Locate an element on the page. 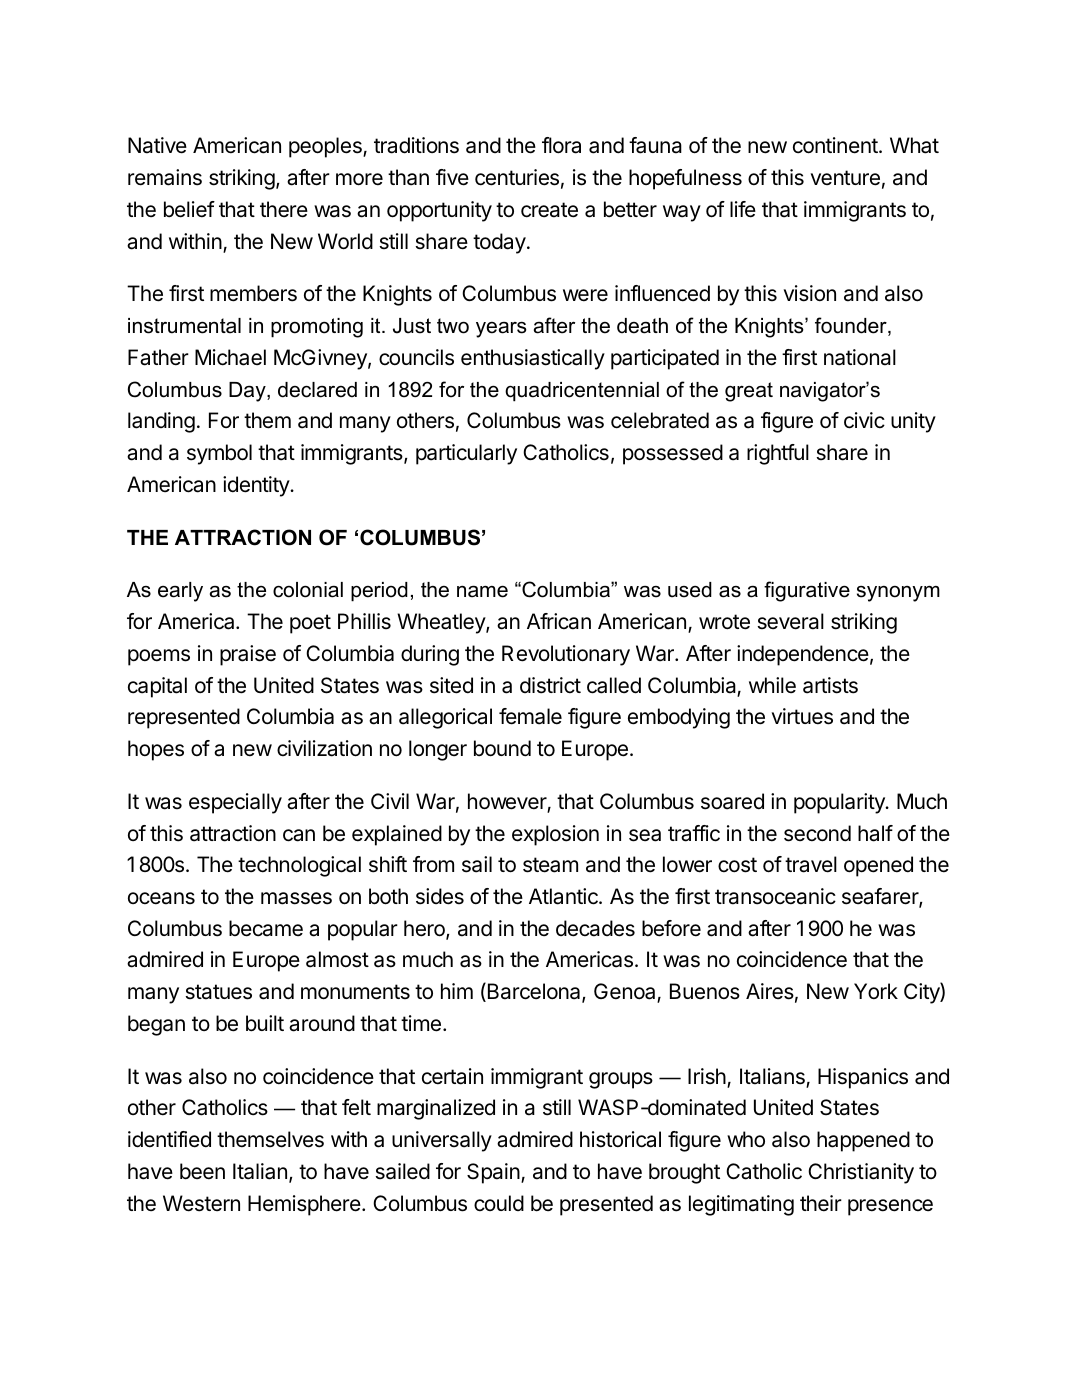 This image has height=1395, width=1078. been is located at coordinates (202, 1171).
